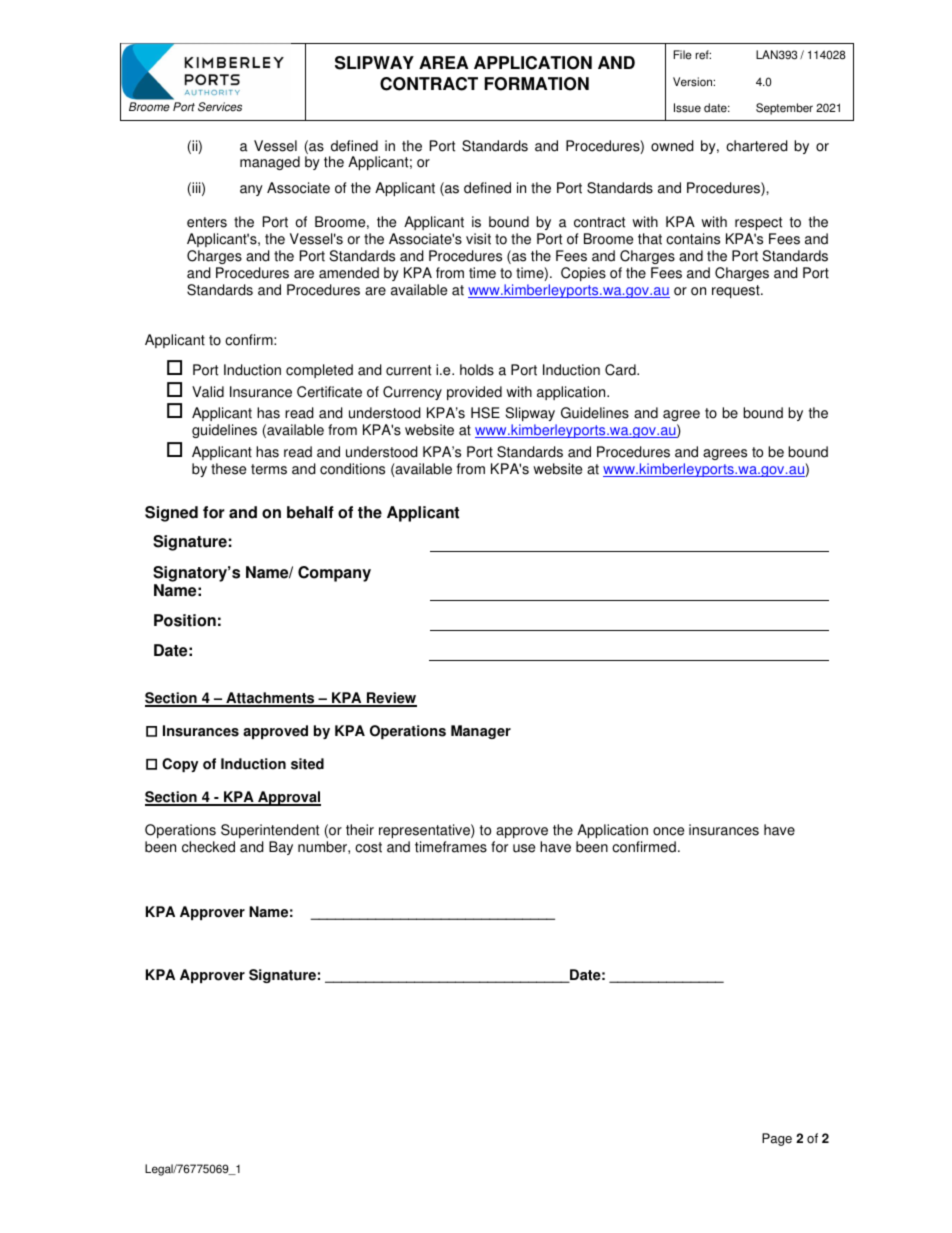 This image has height=1233, width=952. What do you see at coordinates (777, 1139) in the image?
I see `Page` at bounding box center [777, 1139].
